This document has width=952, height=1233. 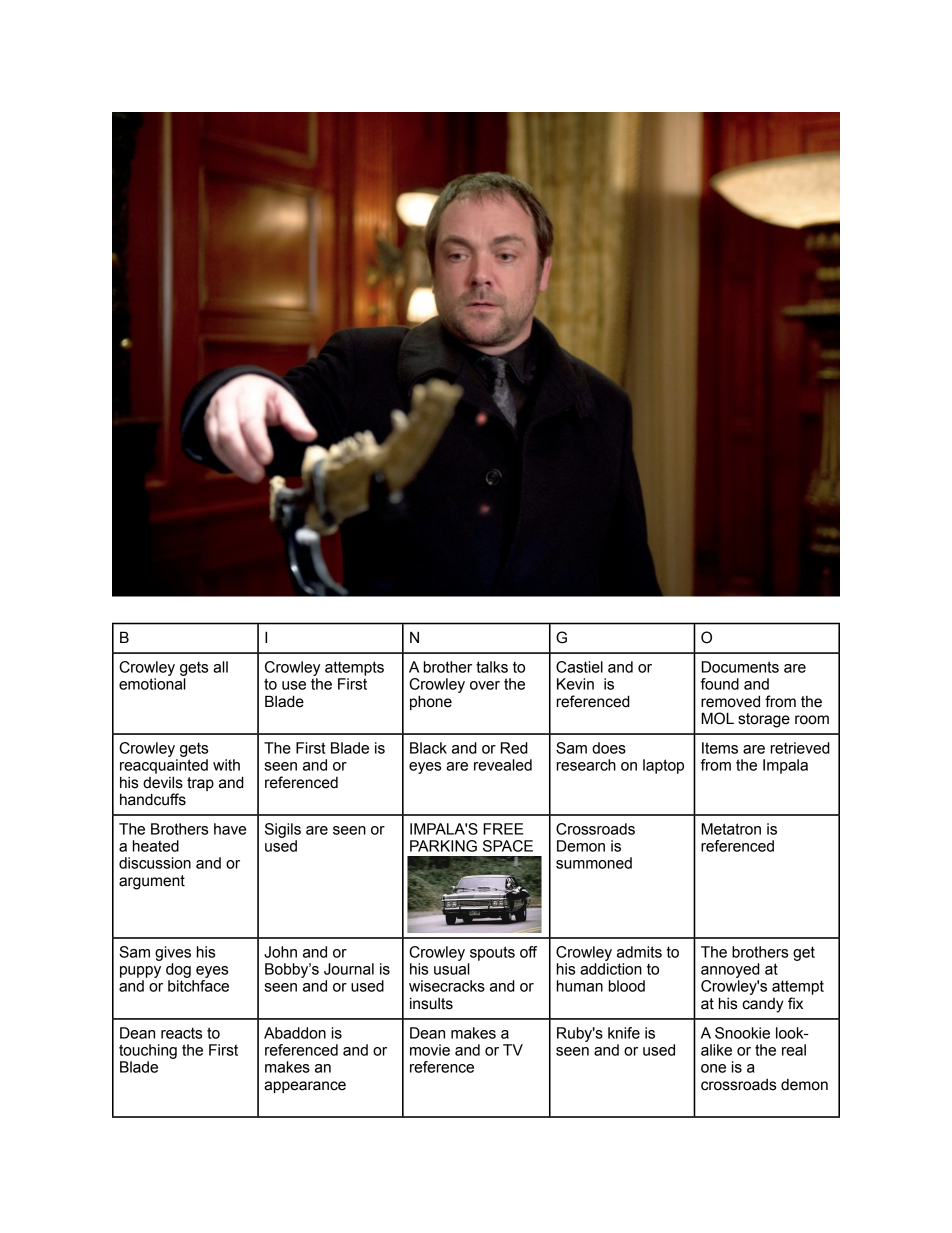 What do you see at coordinates (508, 846) in the document?
I see `SPACE` at bounding box center [508, 846].
